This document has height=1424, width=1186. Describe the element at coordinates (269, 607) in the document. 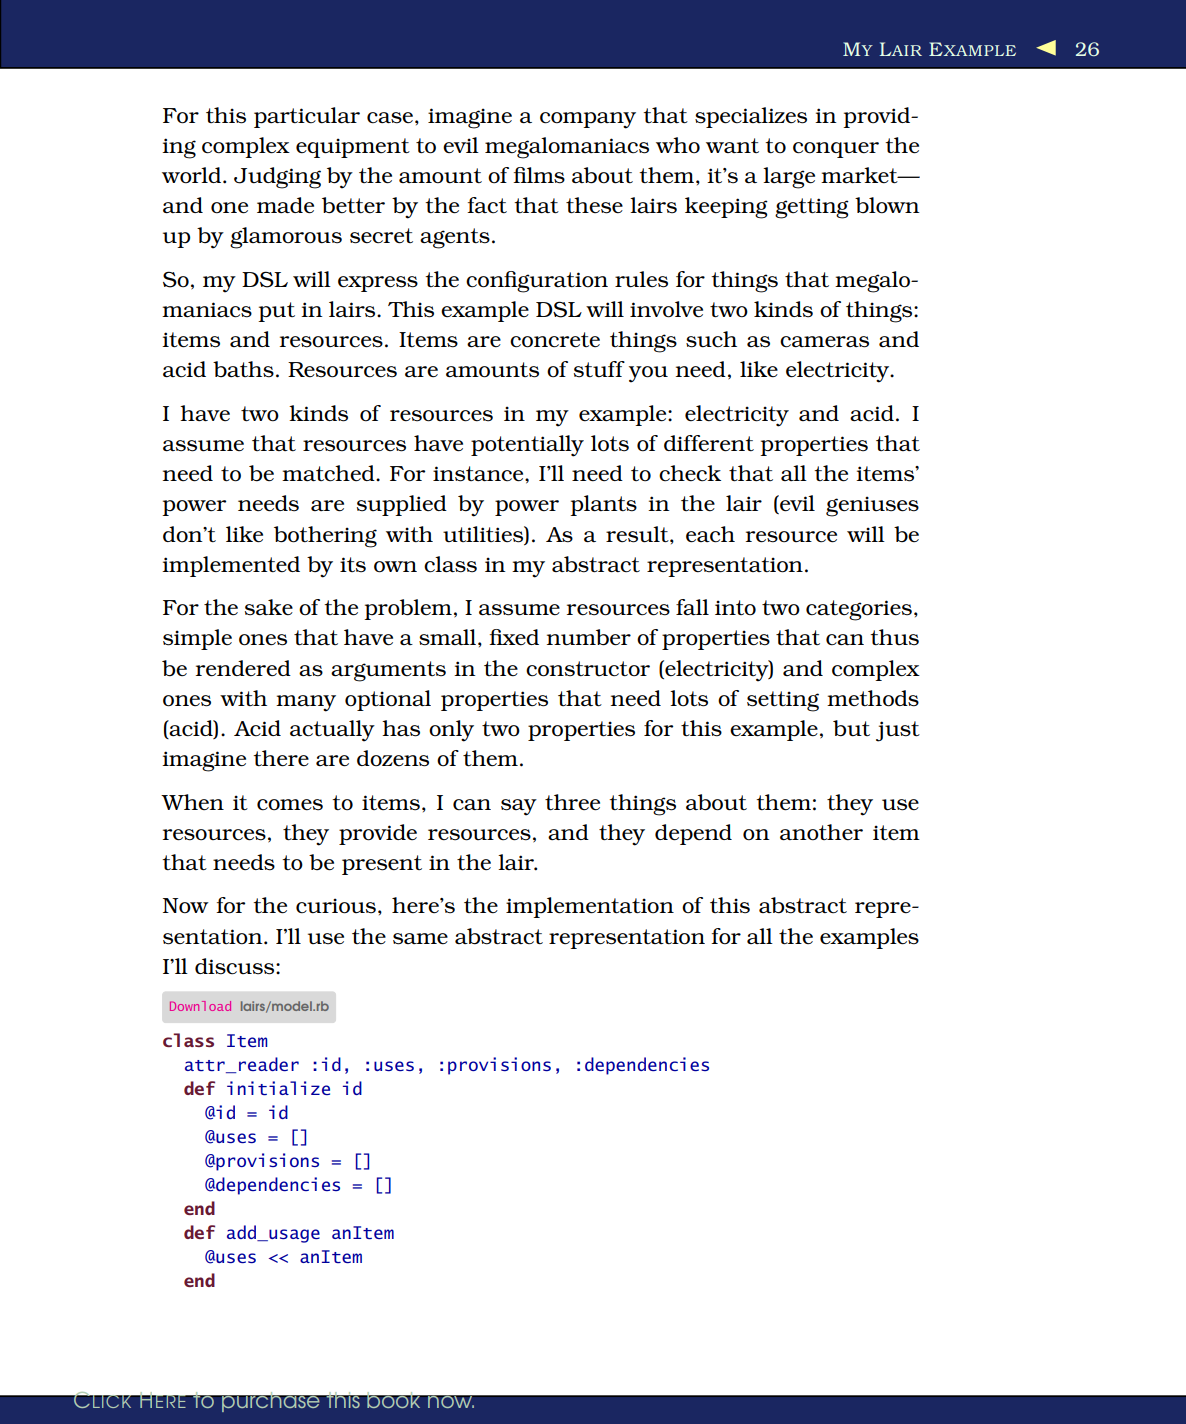

I see `sake` at that location.
